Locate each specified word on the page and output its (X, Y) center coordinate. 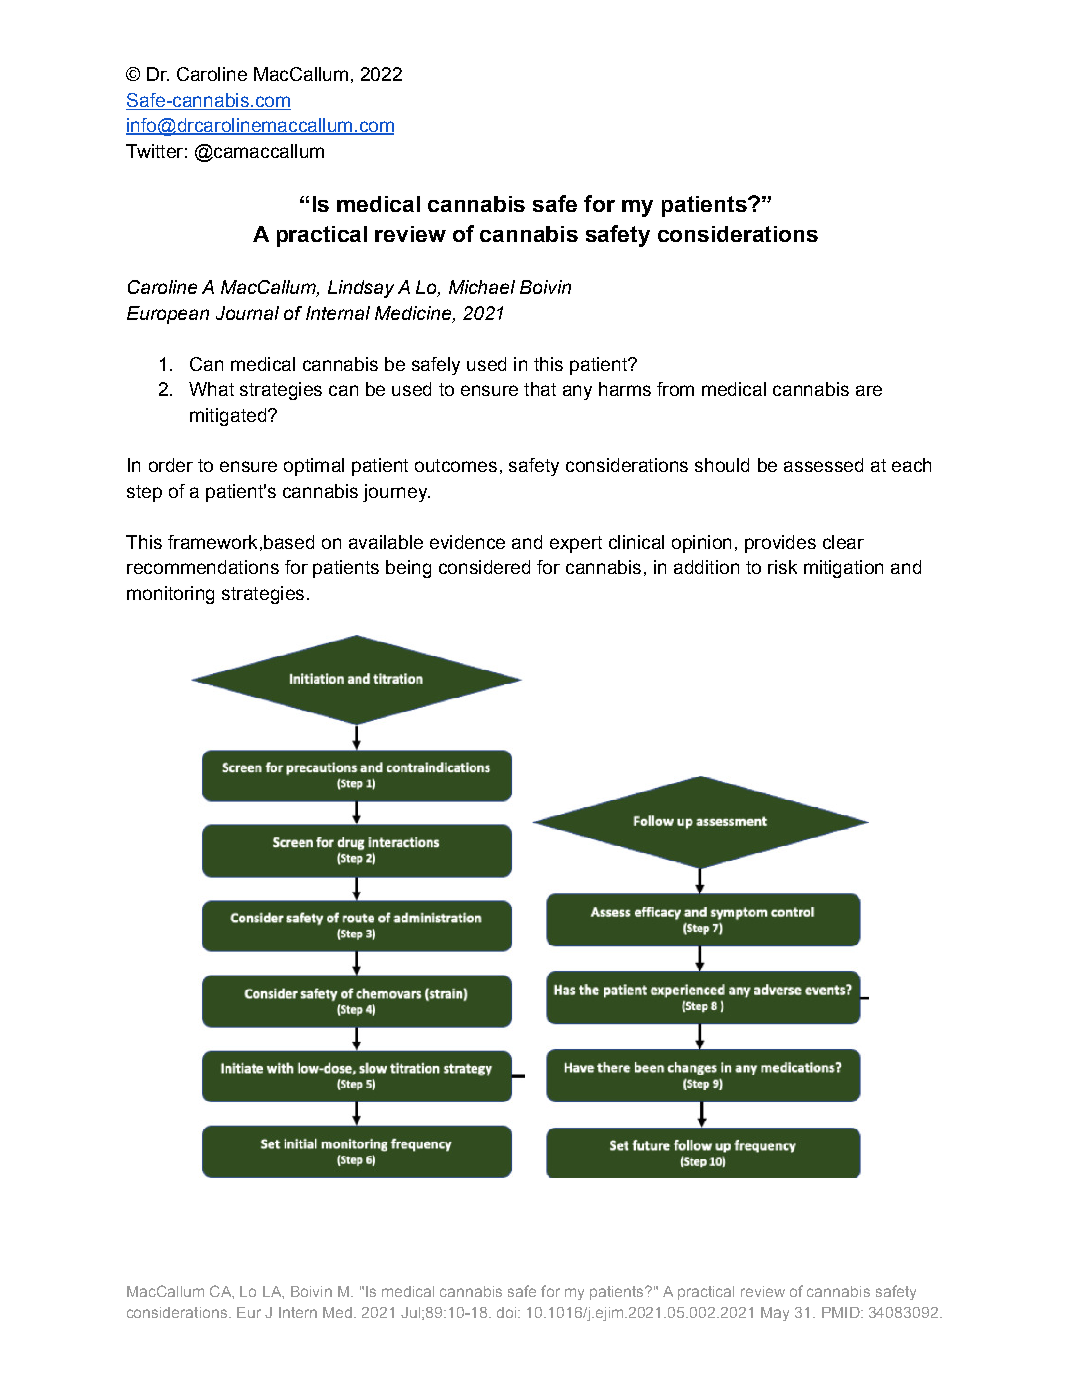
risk (782, 567)
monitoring (170, 595)
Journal (247, 313)
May (775, 1314)
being (408, 569)
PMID (842, 1312)
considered (484, 567)
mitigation (843, 569)
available (386, 542)
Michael (482, 287)
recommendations (203, 567)
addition (706, 567)
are (869, 390)
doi (508, 1312)
